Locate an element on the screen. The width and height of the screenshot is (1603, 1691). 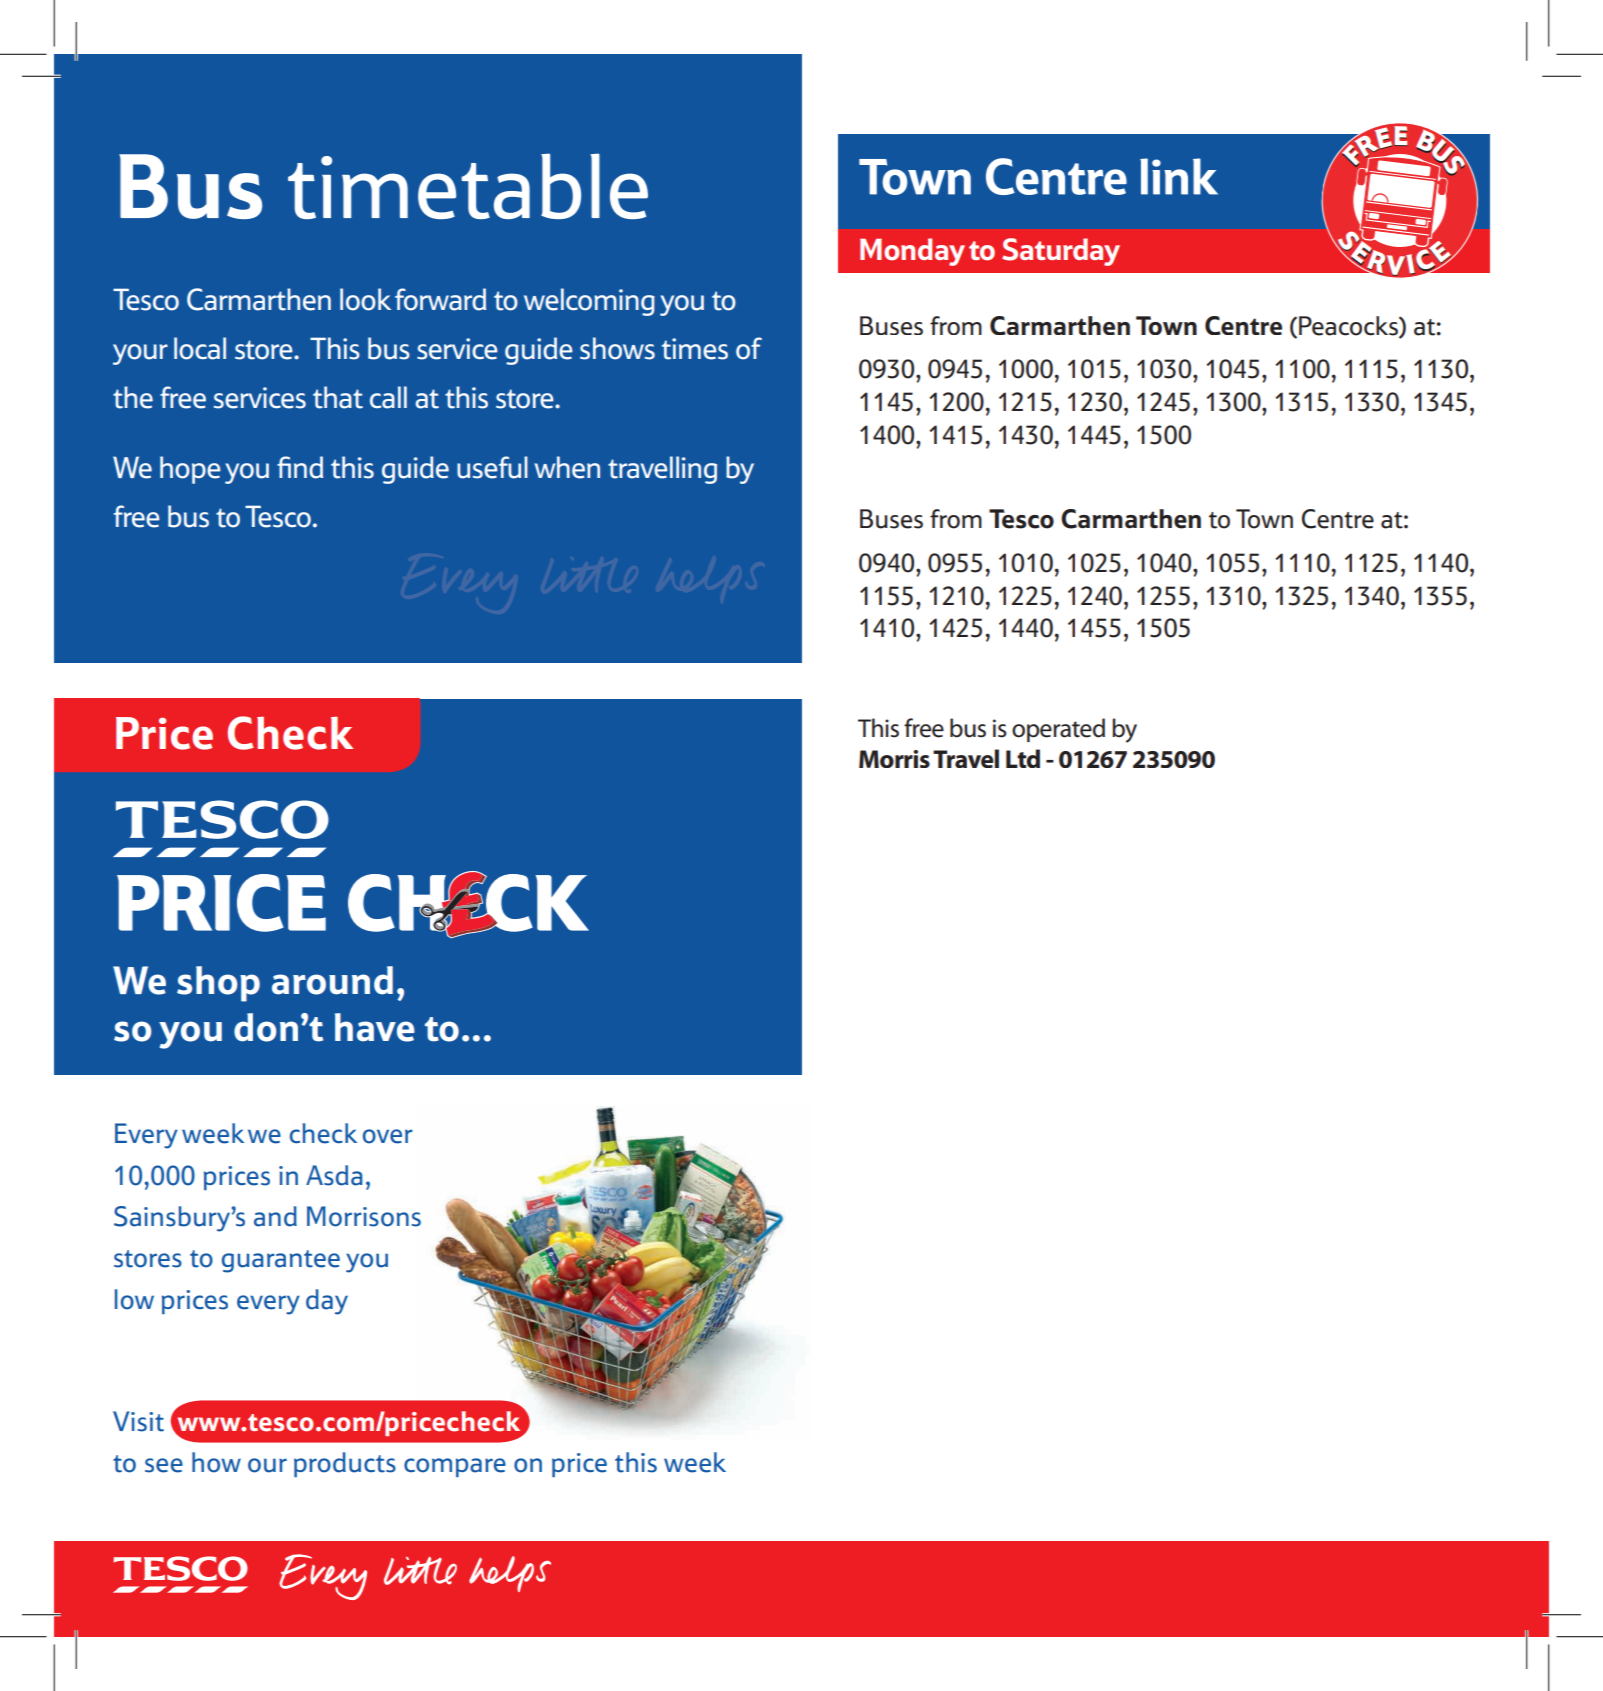
operated is located at coordinates (1058, 730).
